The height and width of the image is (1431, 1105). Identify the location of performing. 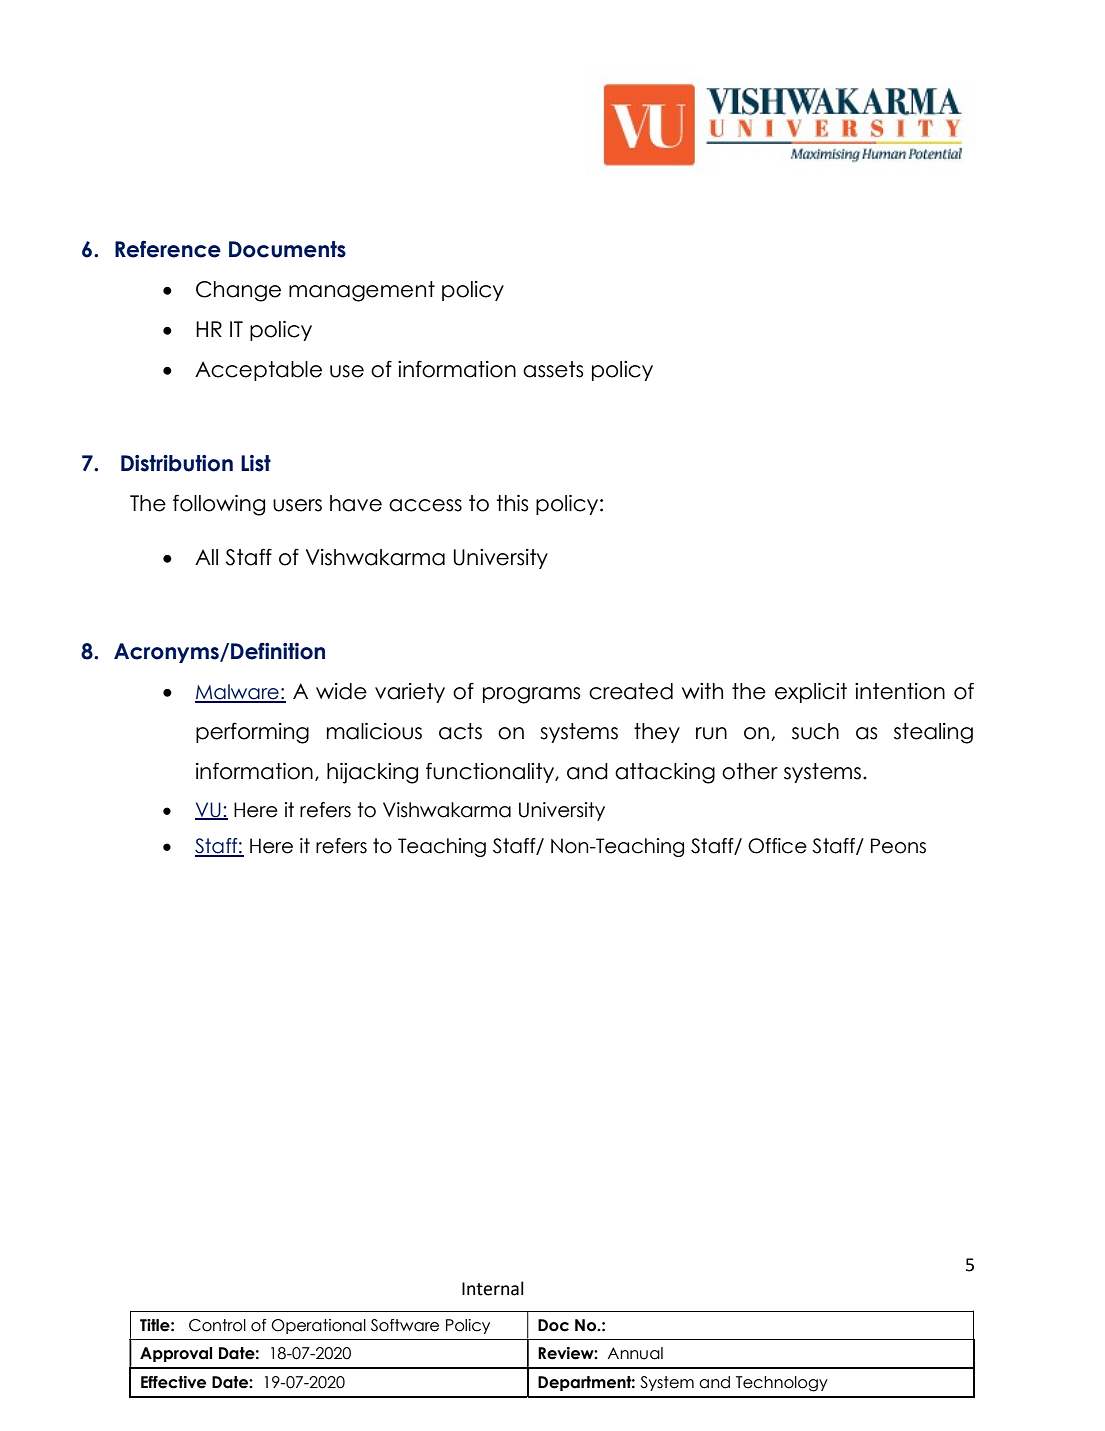
(252, 733).
